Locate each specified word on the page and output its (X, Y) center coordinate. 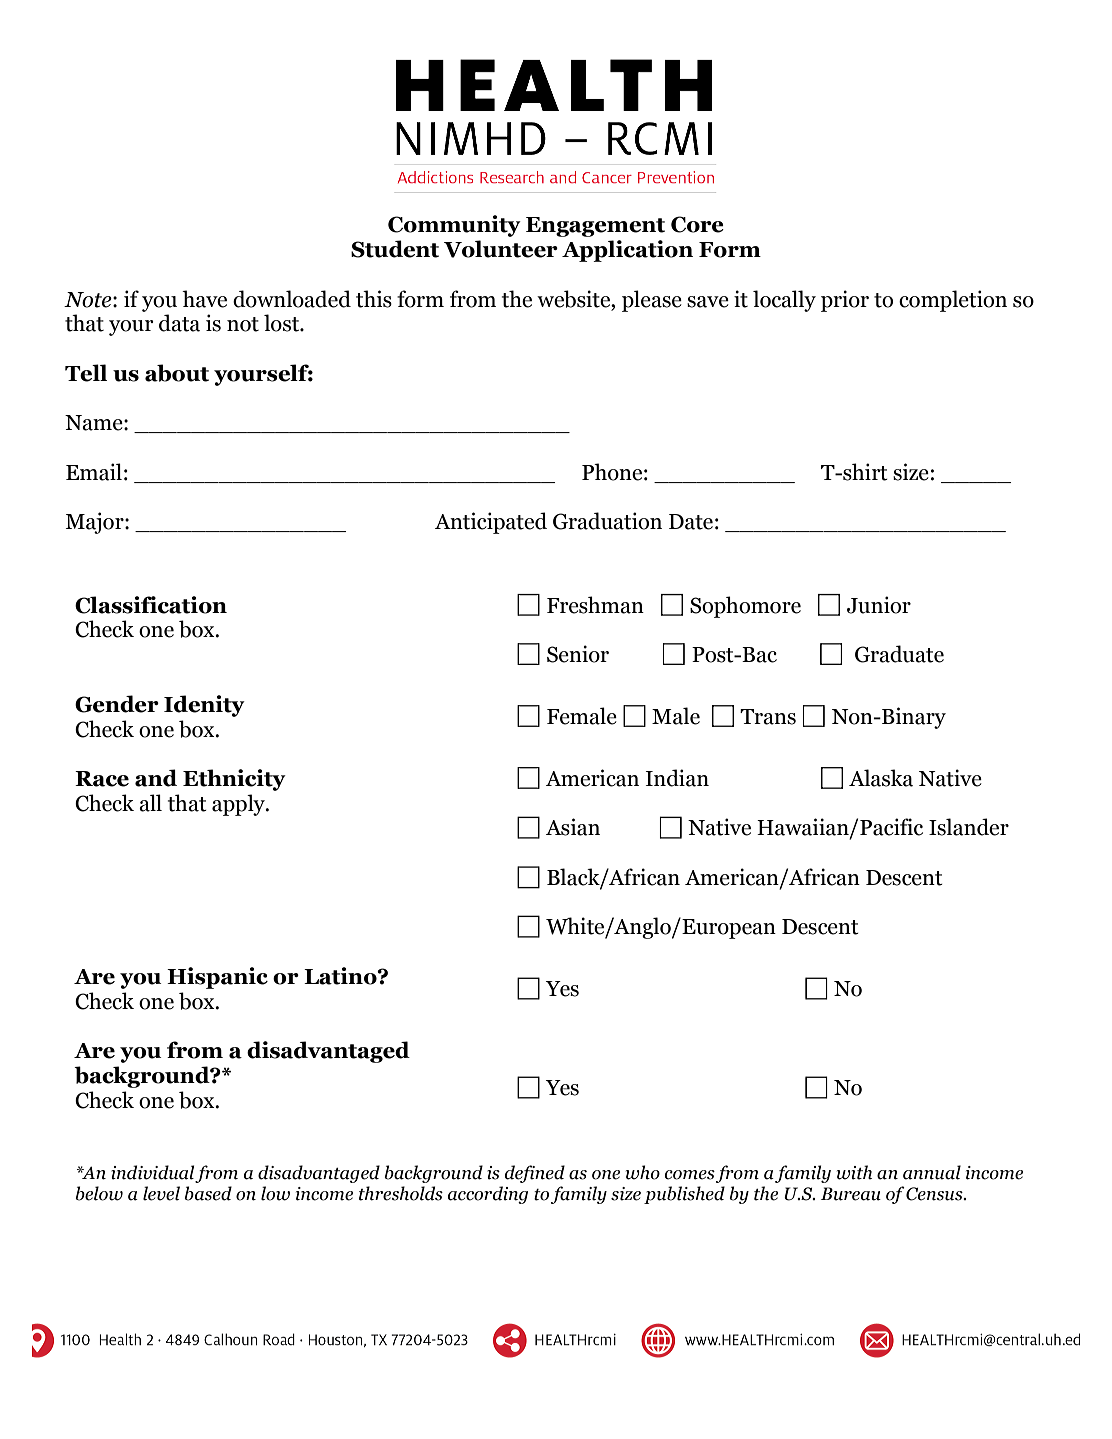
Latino (341, 976)
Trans (768, 717)
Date (691, 522)
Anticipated (491, 523)
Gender (117, 704)
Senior (578, 654)
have (204, 299)
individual (153, 1173)
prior (845, 301)
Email (94, 472)
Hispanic (217, 978)
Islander (969, 827)
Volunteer (501, 249)
